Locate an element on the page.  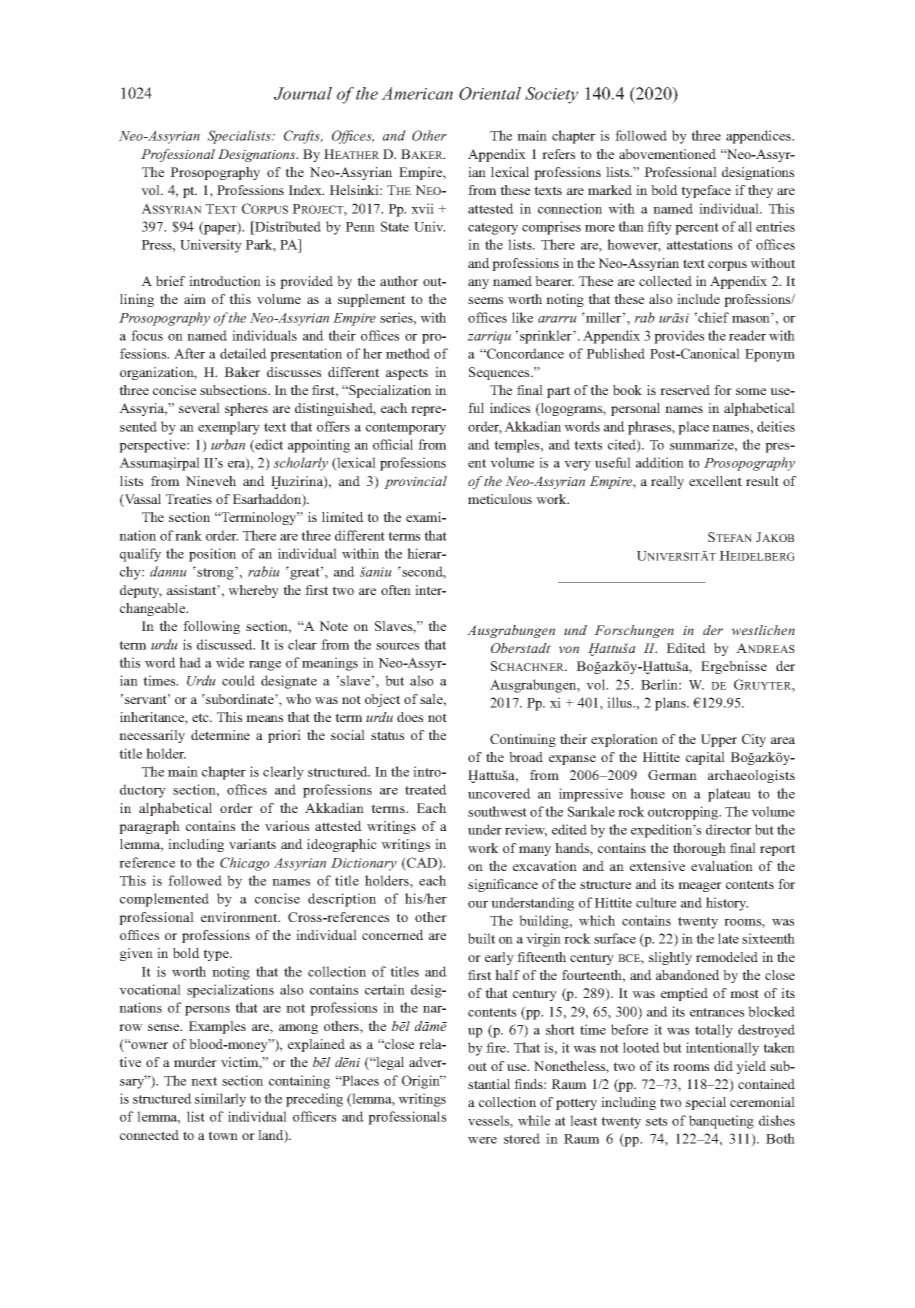
similarly is located at coordinates (220, 1100).
